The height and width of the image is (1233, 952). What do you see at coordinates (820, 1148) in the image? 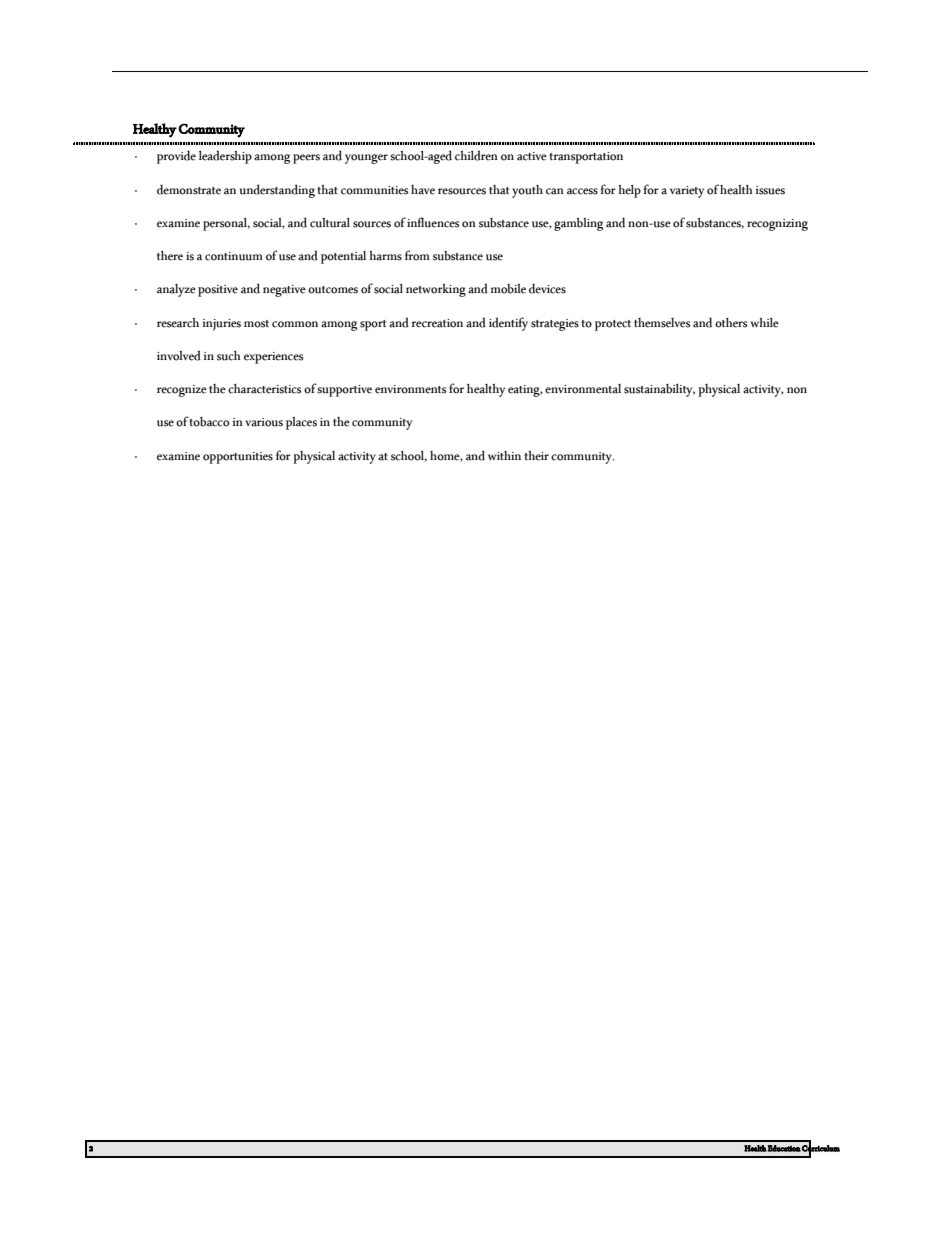
I see `Curriculum` at bounding box center [820, 1148].
